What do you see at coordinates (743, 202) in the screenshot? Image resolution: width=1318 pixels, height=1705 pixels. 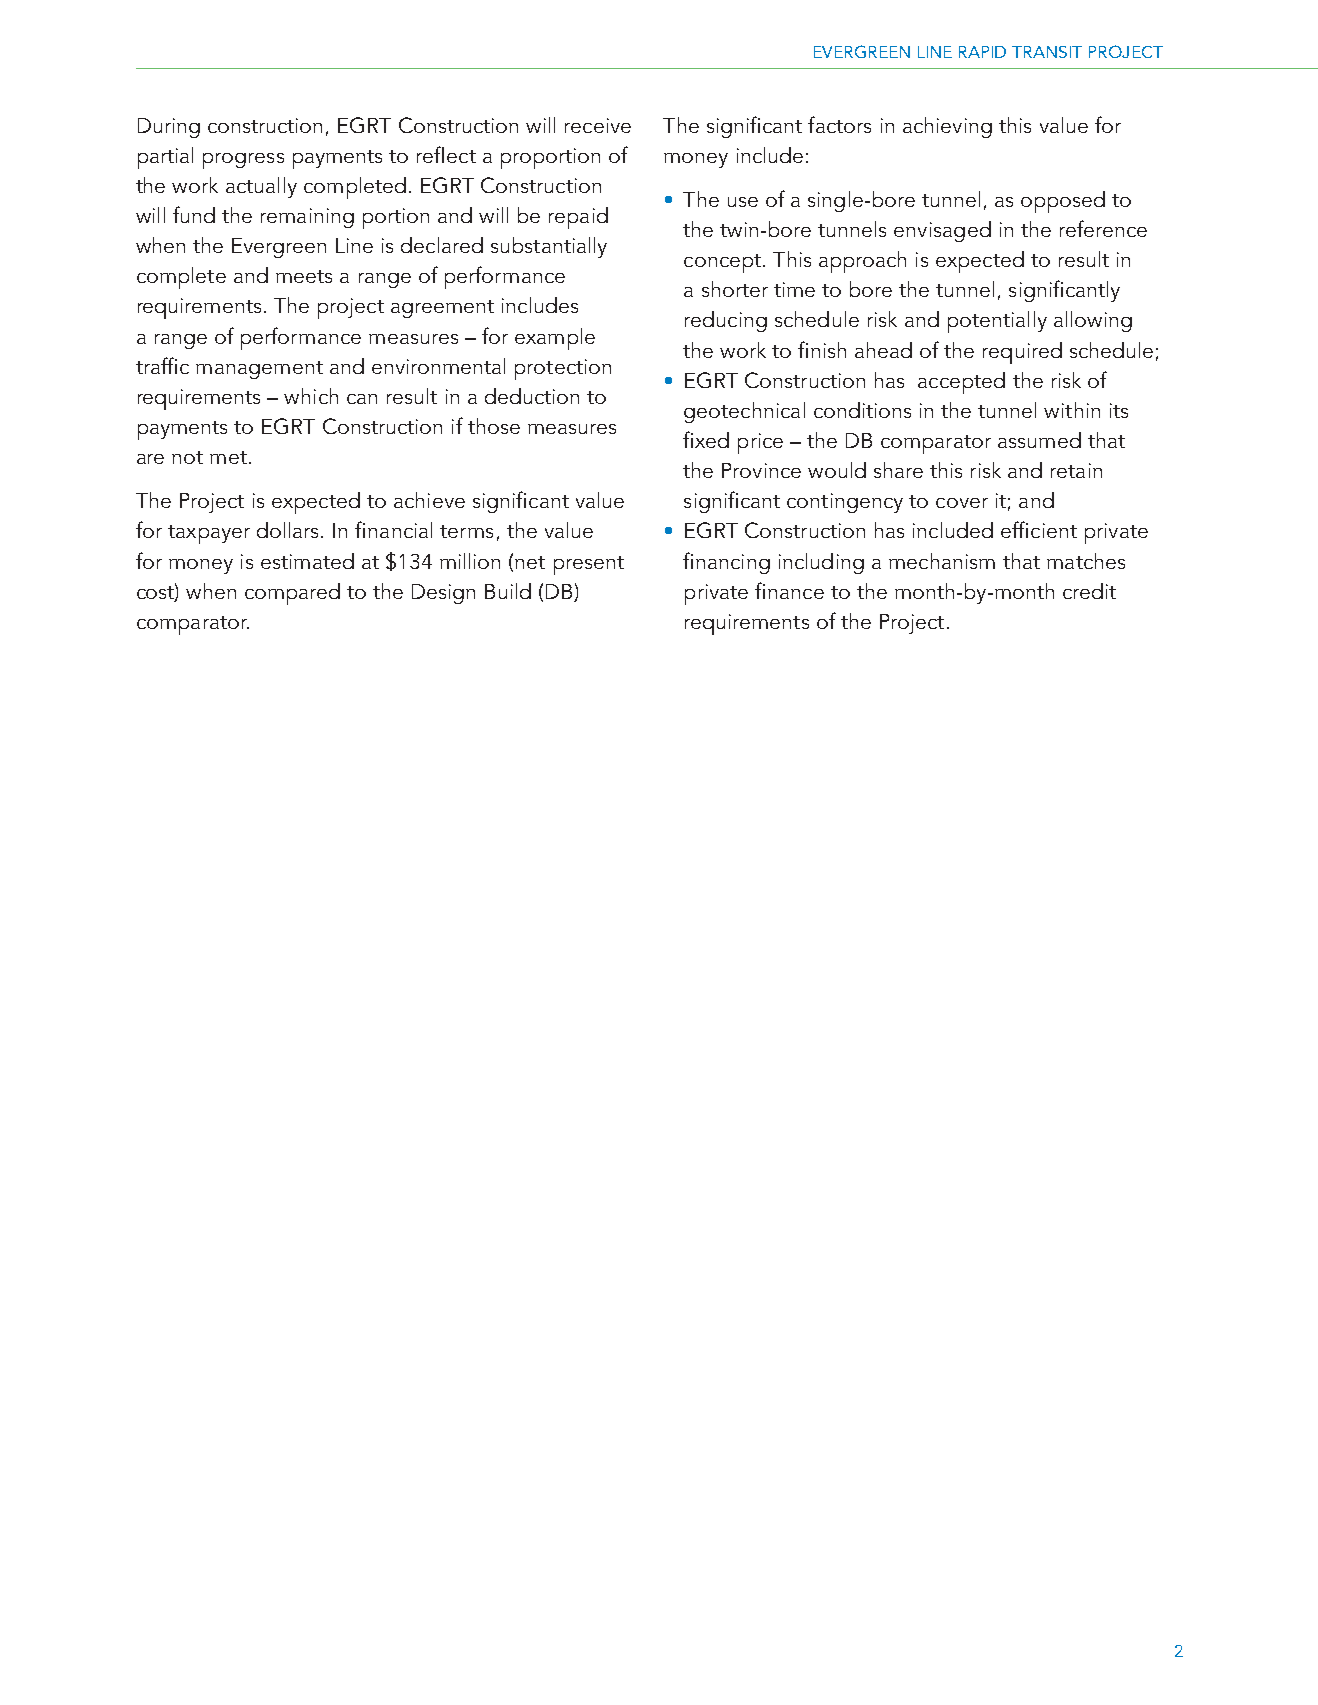 I see `use` at bounding box center [743, 202].
